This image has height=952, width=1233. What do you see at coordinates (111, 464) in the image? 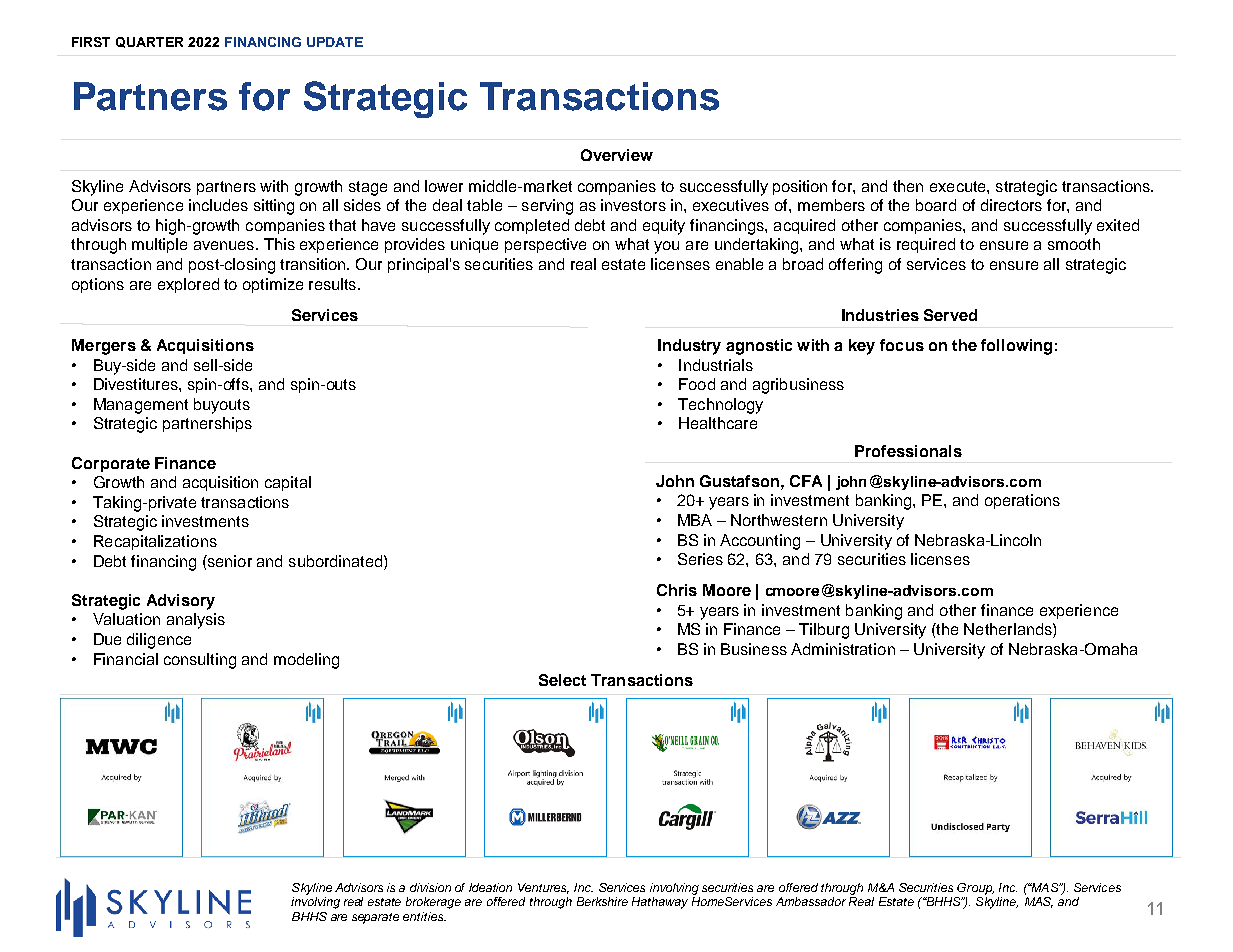
I see `Corporate` at bounding box center [111, 464].
